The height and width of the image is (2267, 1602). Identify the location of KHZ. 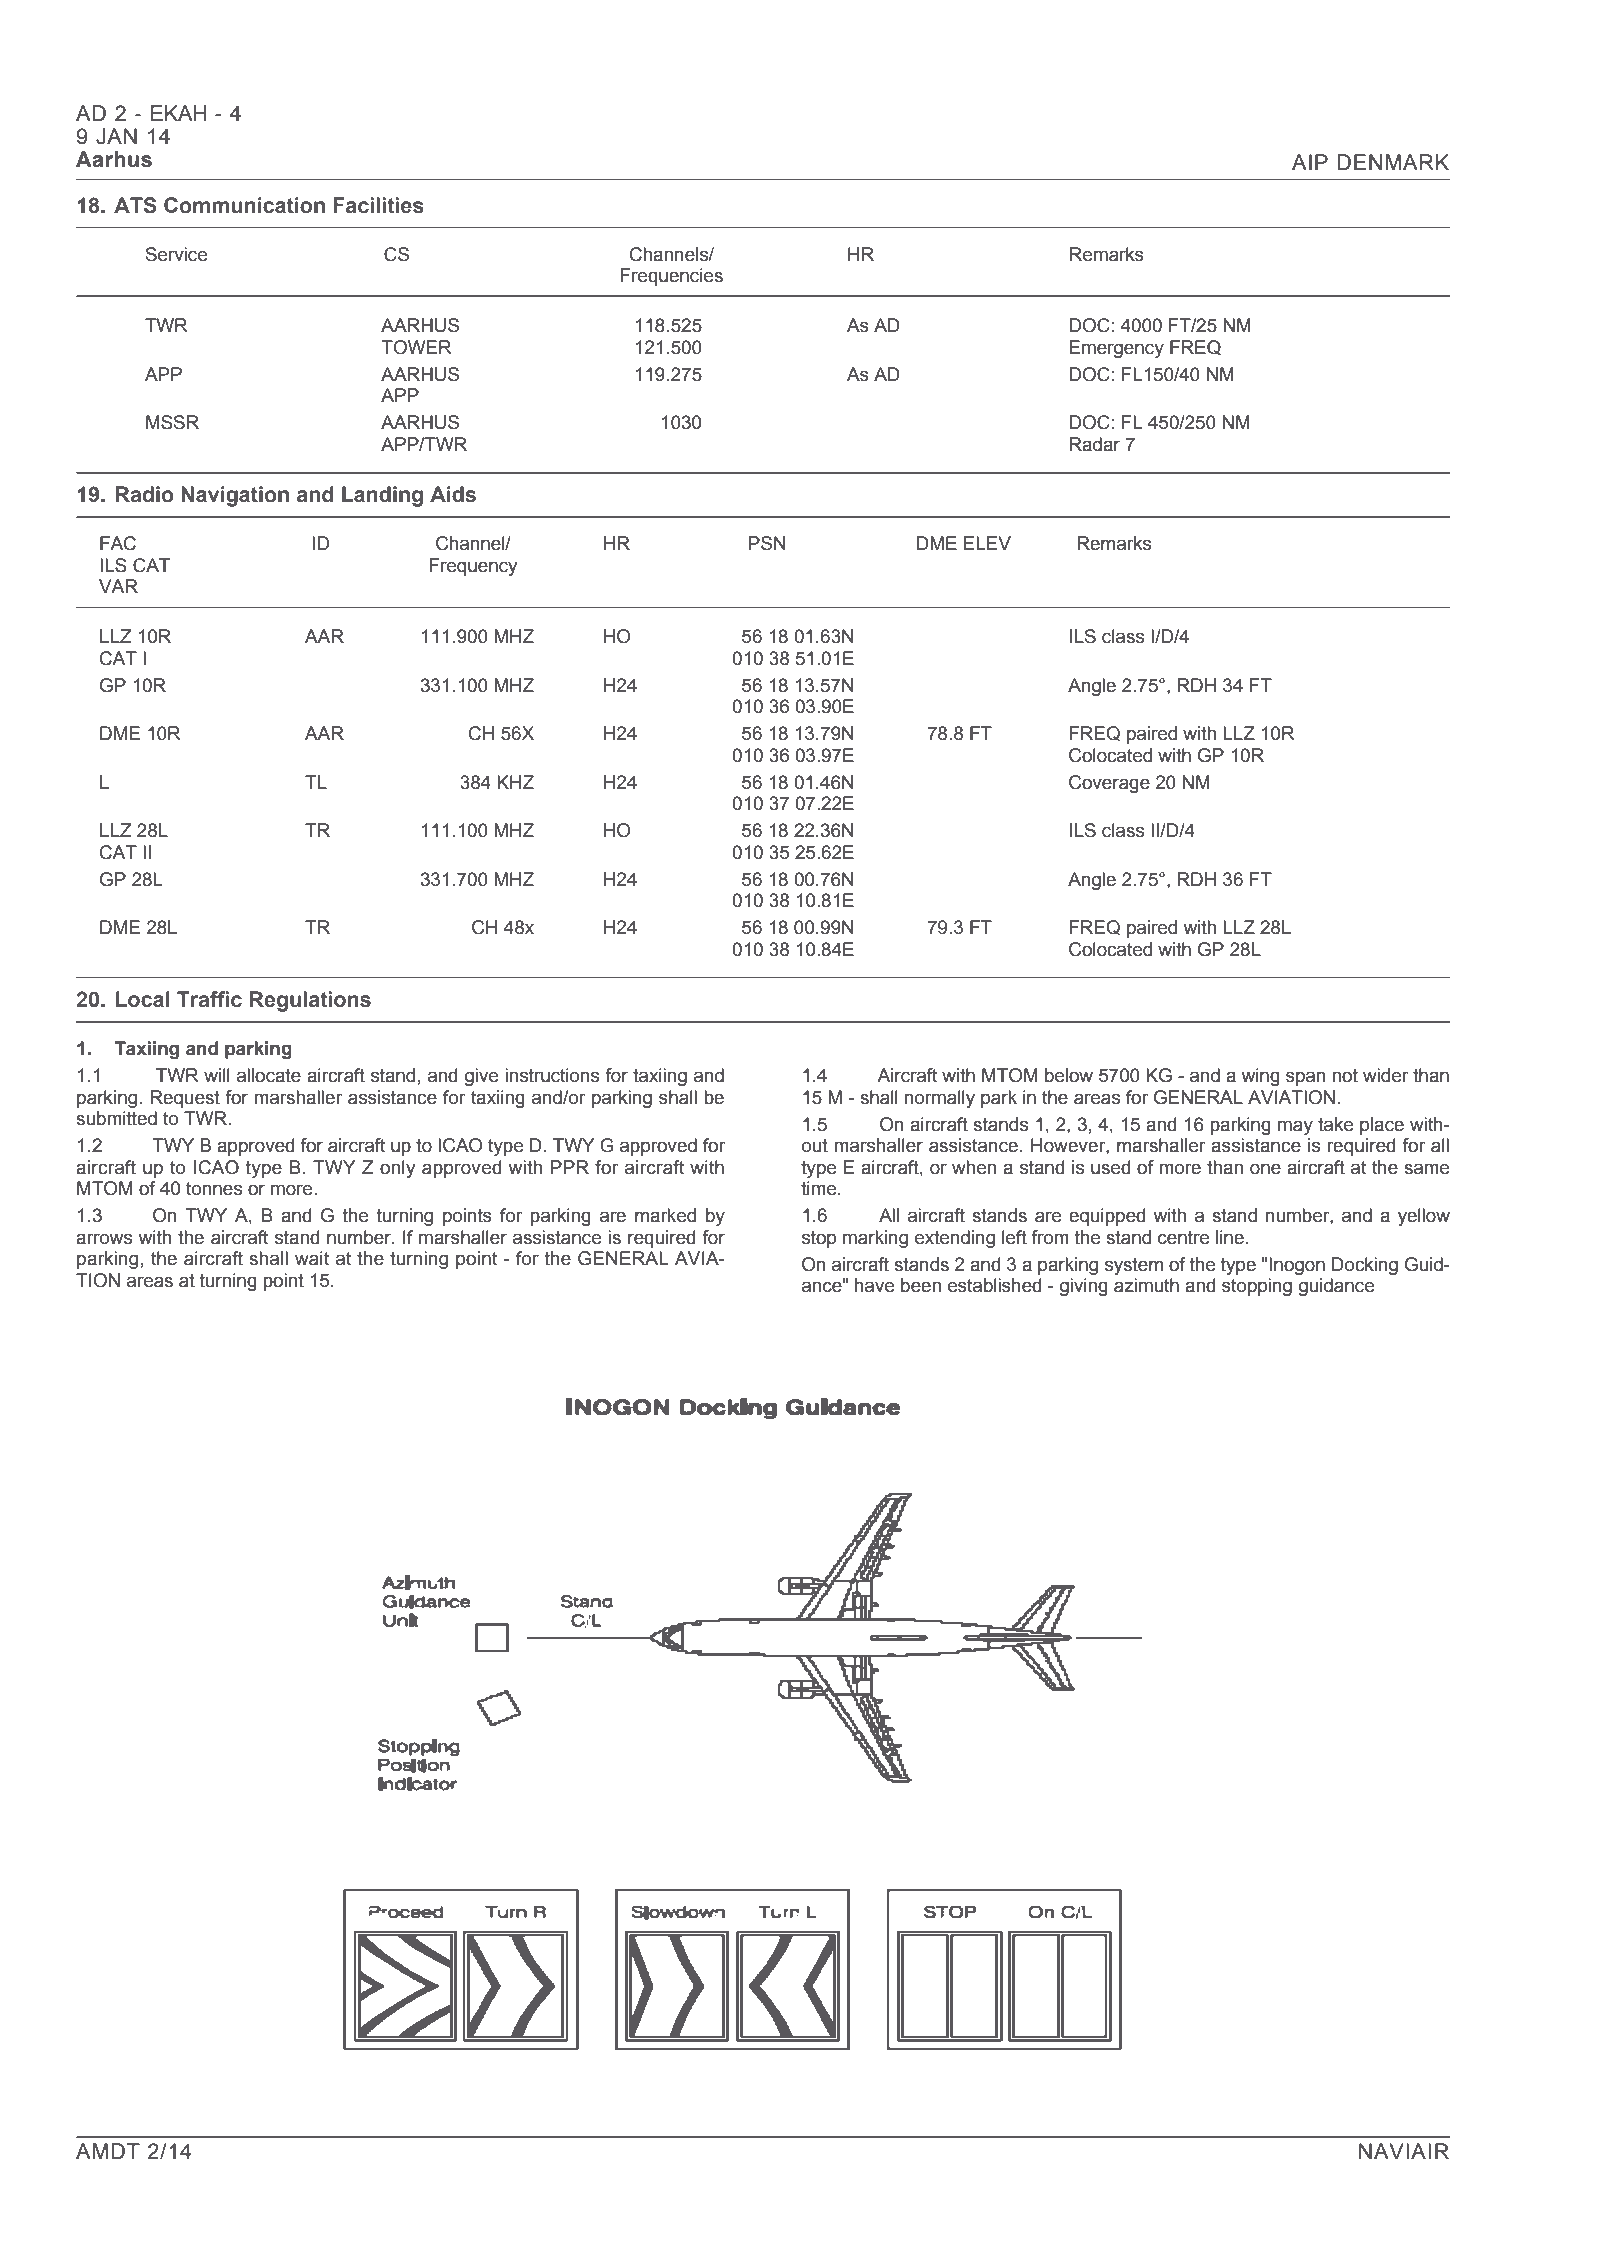
(515, 782).
